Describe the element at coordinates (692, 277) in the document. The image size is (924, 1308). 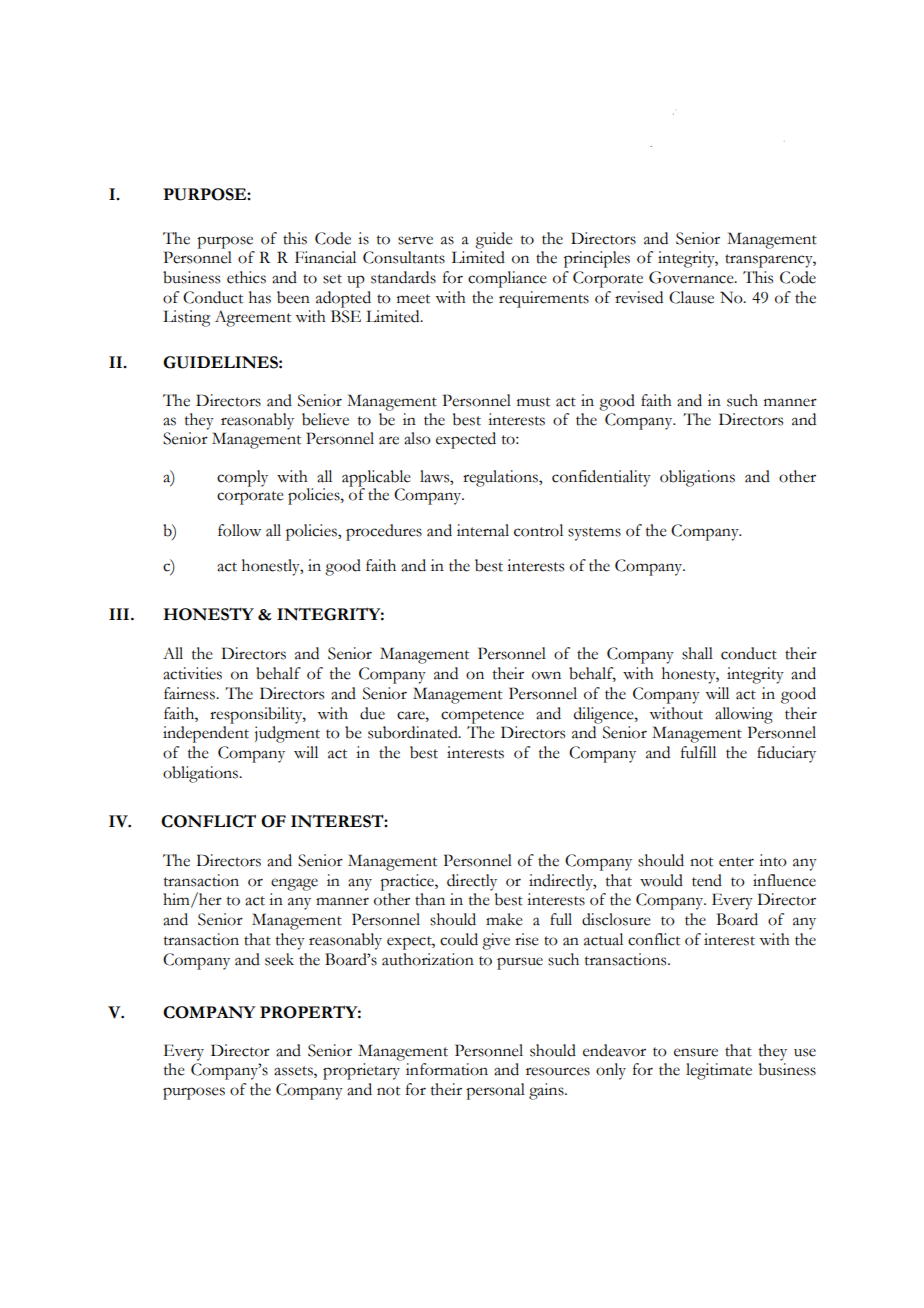
I see `Governance` at that location.
